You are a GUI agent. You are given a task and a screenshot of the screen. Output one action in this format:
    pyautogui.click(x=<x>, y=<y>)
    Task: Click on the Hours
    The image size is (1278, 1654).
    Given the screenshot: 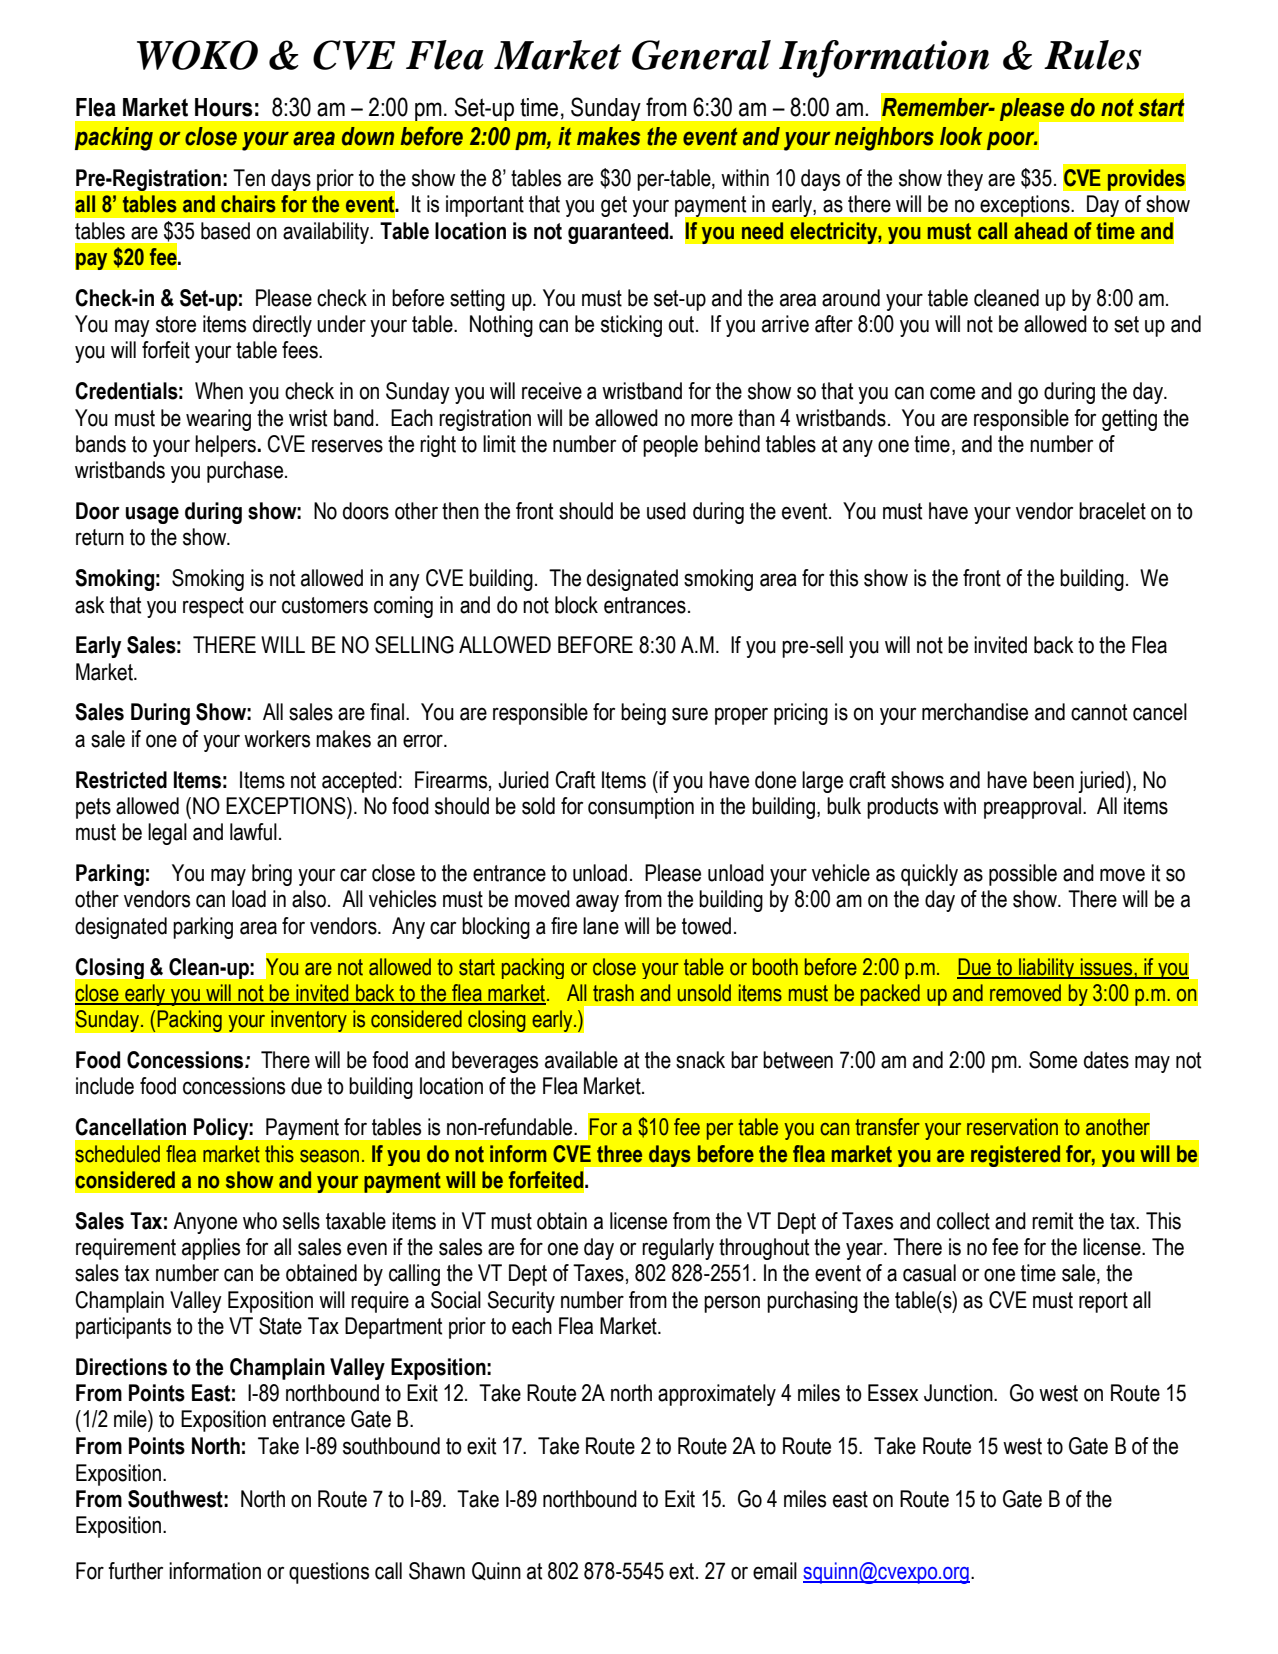 What is the action you would take?
    pyautogui.click(x=224, y=107)
